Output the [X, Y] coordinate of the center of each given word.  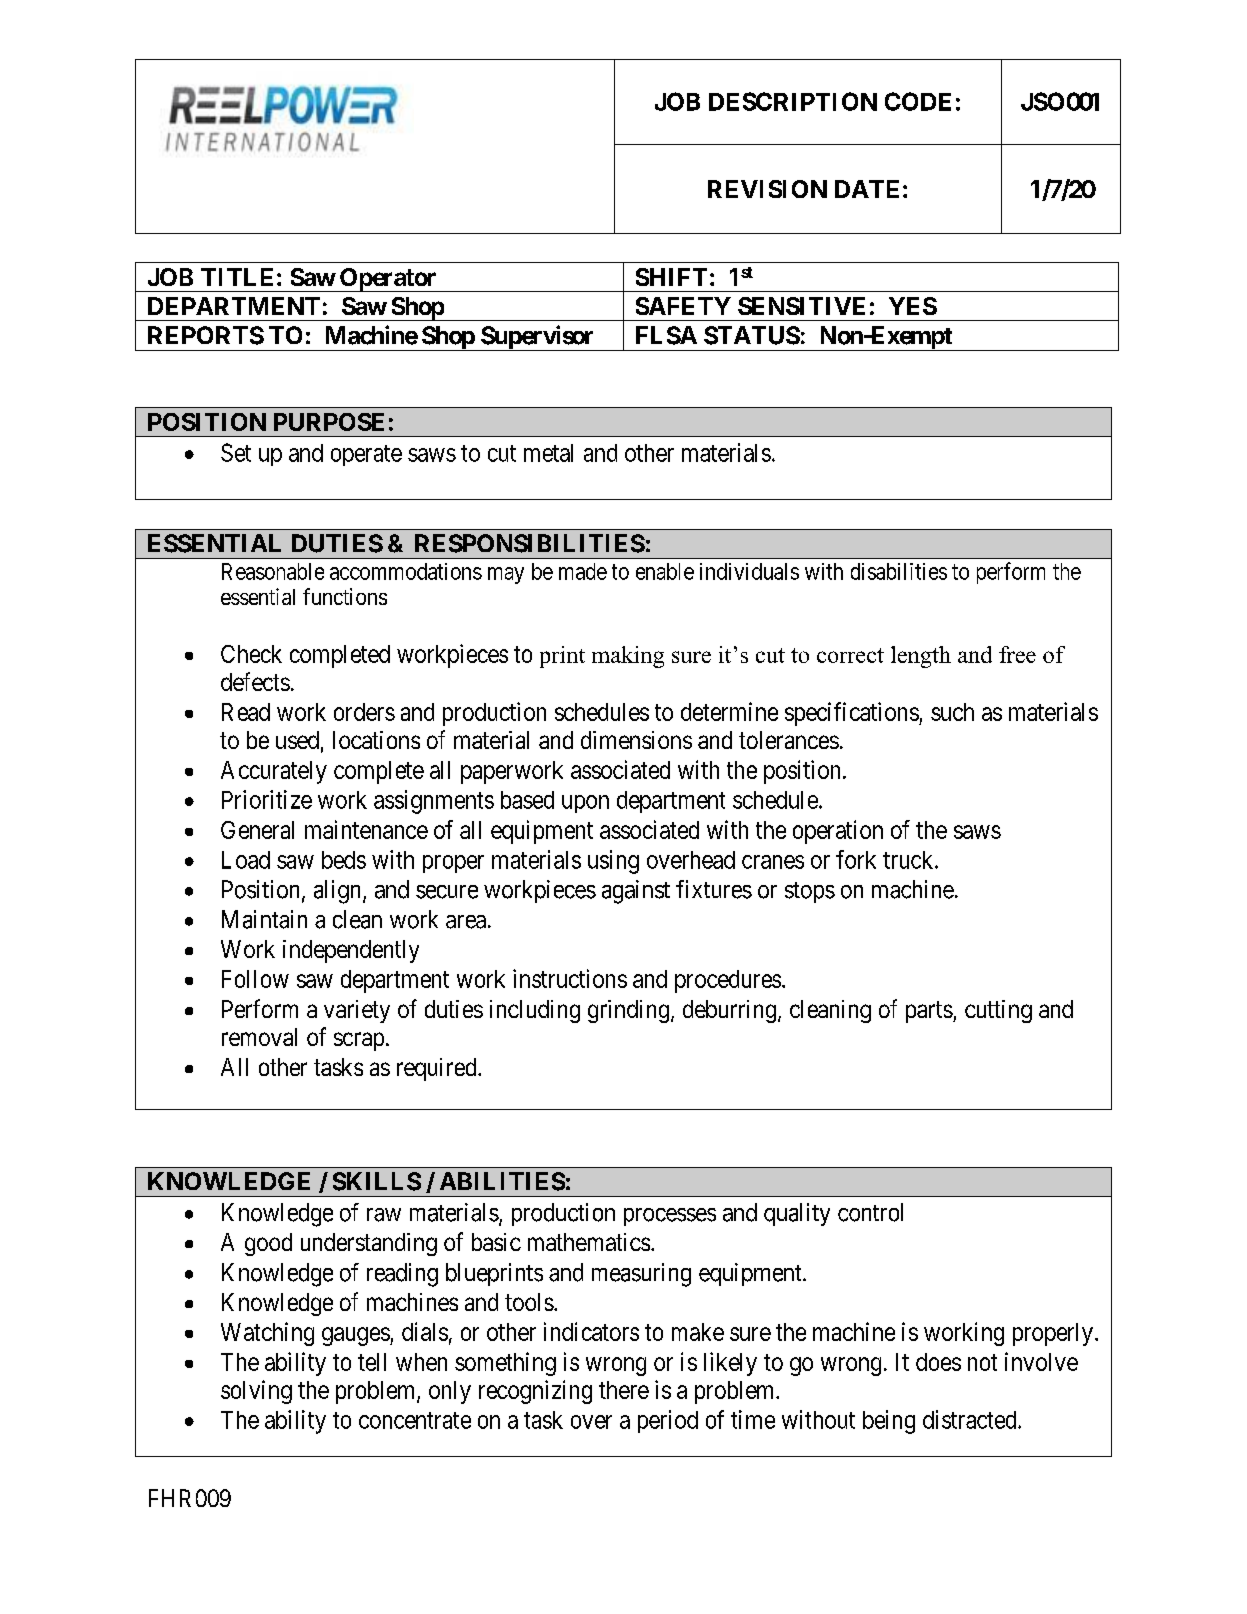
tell [372, 1362]
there [624, 1390]
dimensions [636, 740]
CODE [918, 101]
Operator [388, 280]
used [297, 740]
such [952, 712]
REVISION [767, 189]
